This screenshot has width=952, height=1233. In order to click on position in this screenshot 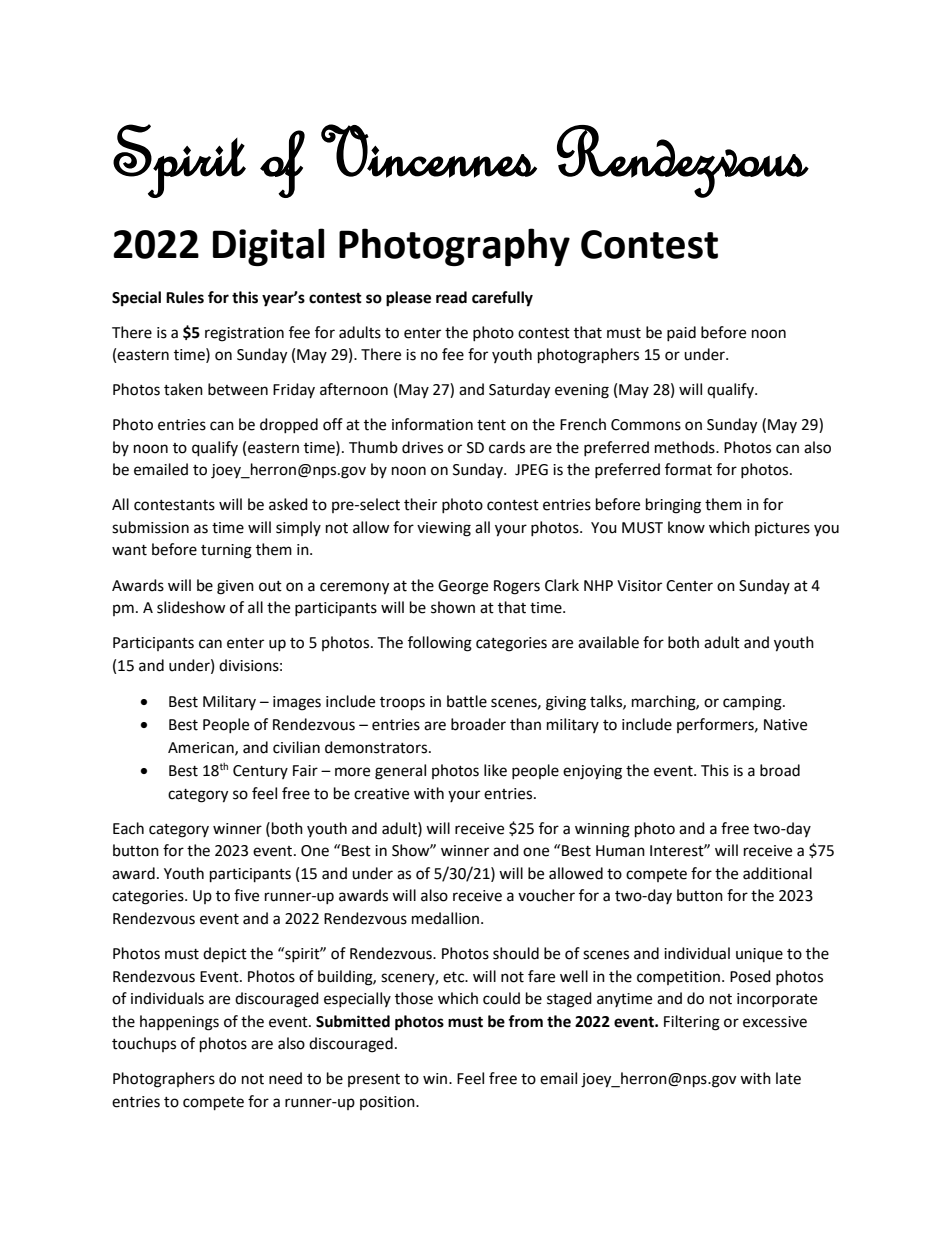, I will do `click(388, 1103)`.
